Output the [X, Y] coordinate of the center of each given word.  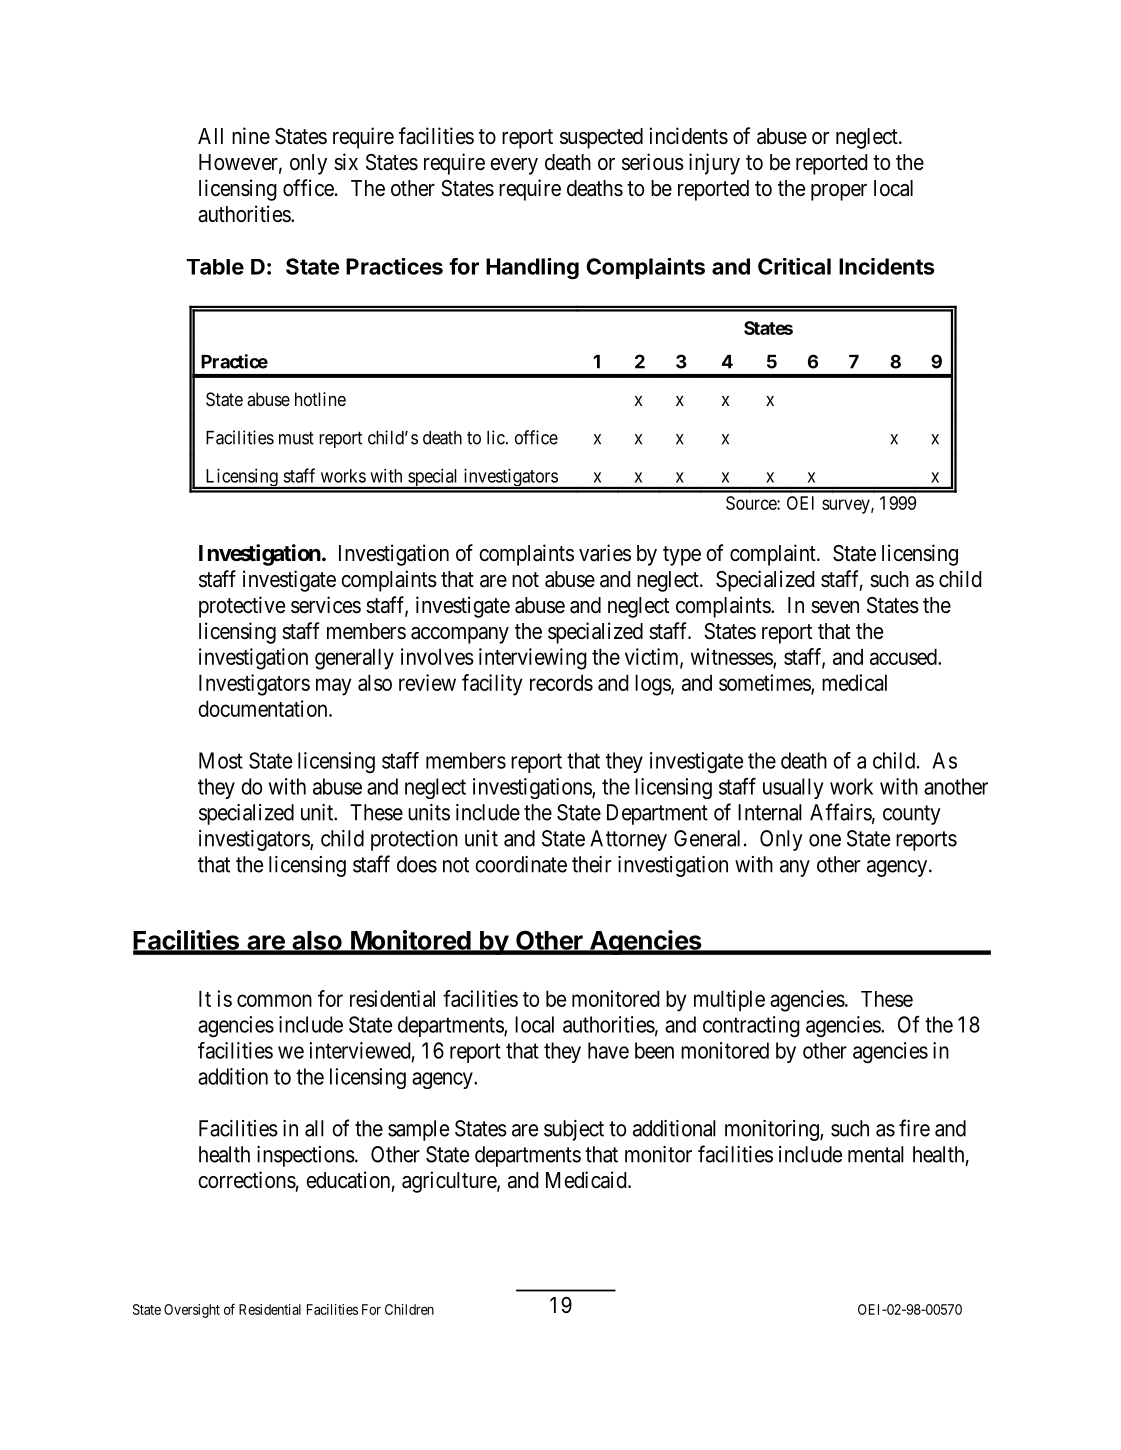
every [514, 166]
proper [839, 192]
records [561, 682]
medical [854, 682]
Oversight [192, 1311]
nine [251, 135]
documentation [264, 708]
